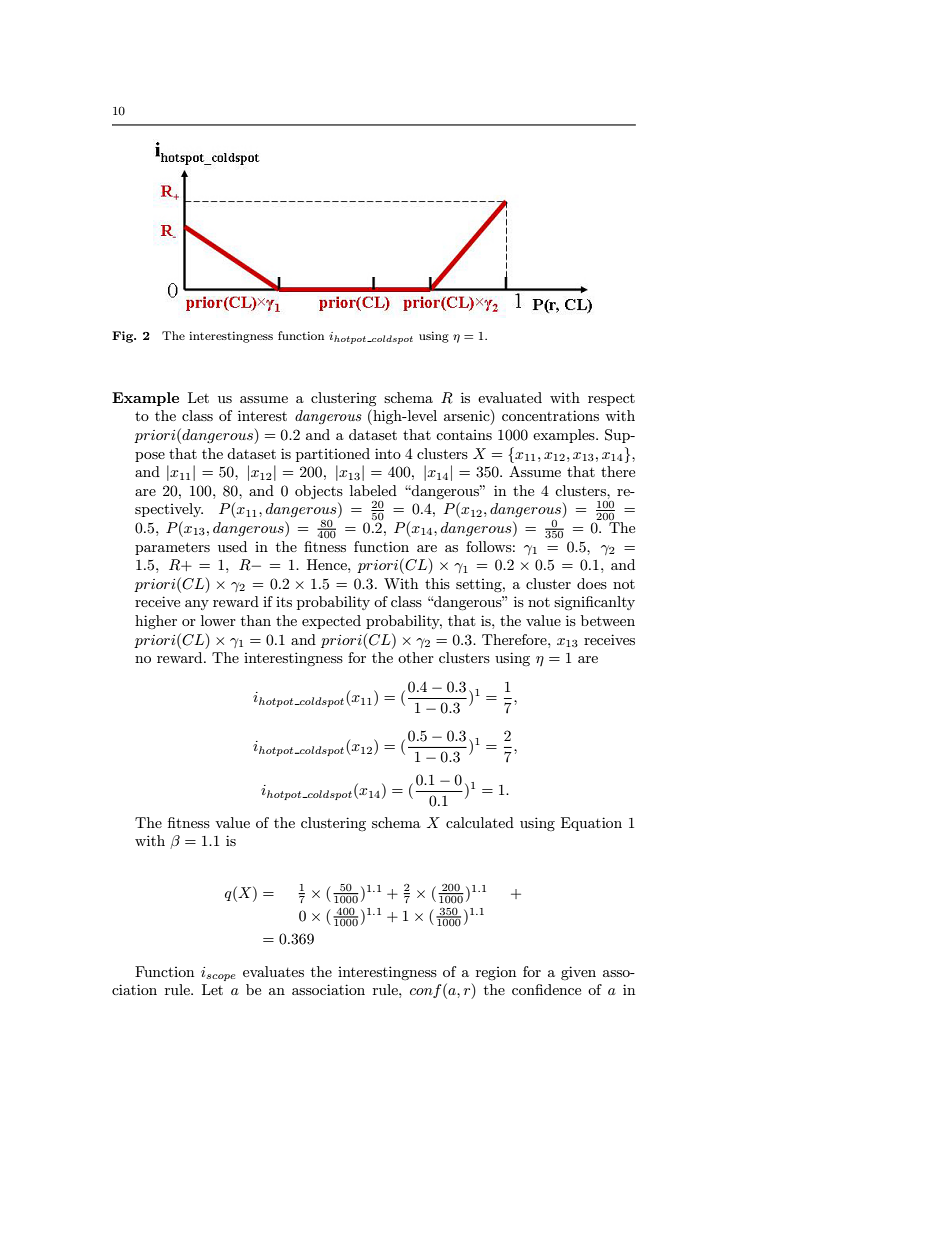 Image resolution: width=952 pixels, height=1233 pixels. I want to click on evaluated, so click(510, 397).
